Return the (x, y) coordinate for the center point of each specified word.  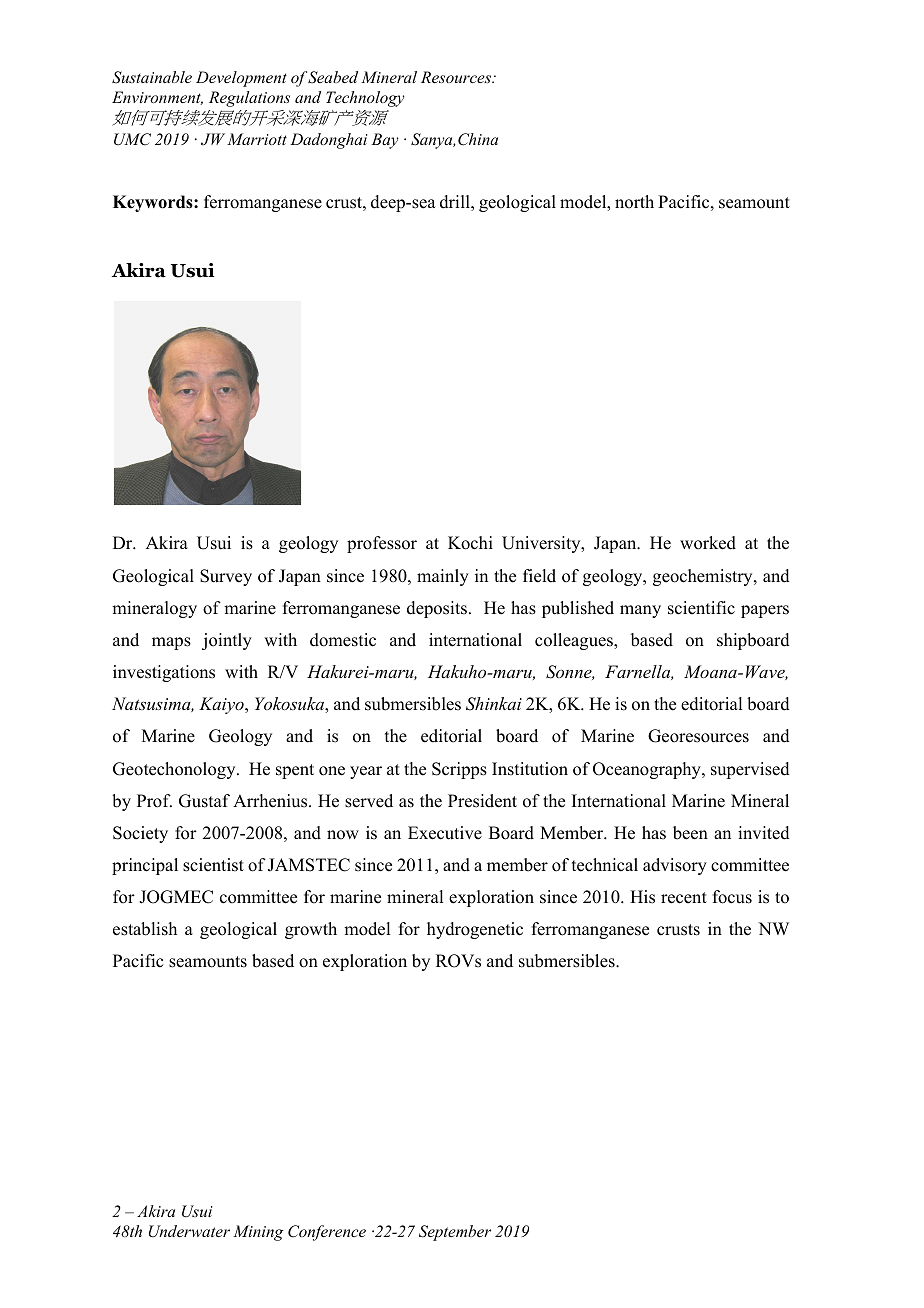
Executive (445, 833)
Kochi (470, 543)
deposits (437, 609)
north (634, 202)
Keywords (154, 203)
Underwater (189, 1231)
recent (684, 898)
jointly (227, 641)
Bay (385, 141)
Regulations (249, 99)
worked (708, 543)
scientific (701, 608)
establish (145, 929)
